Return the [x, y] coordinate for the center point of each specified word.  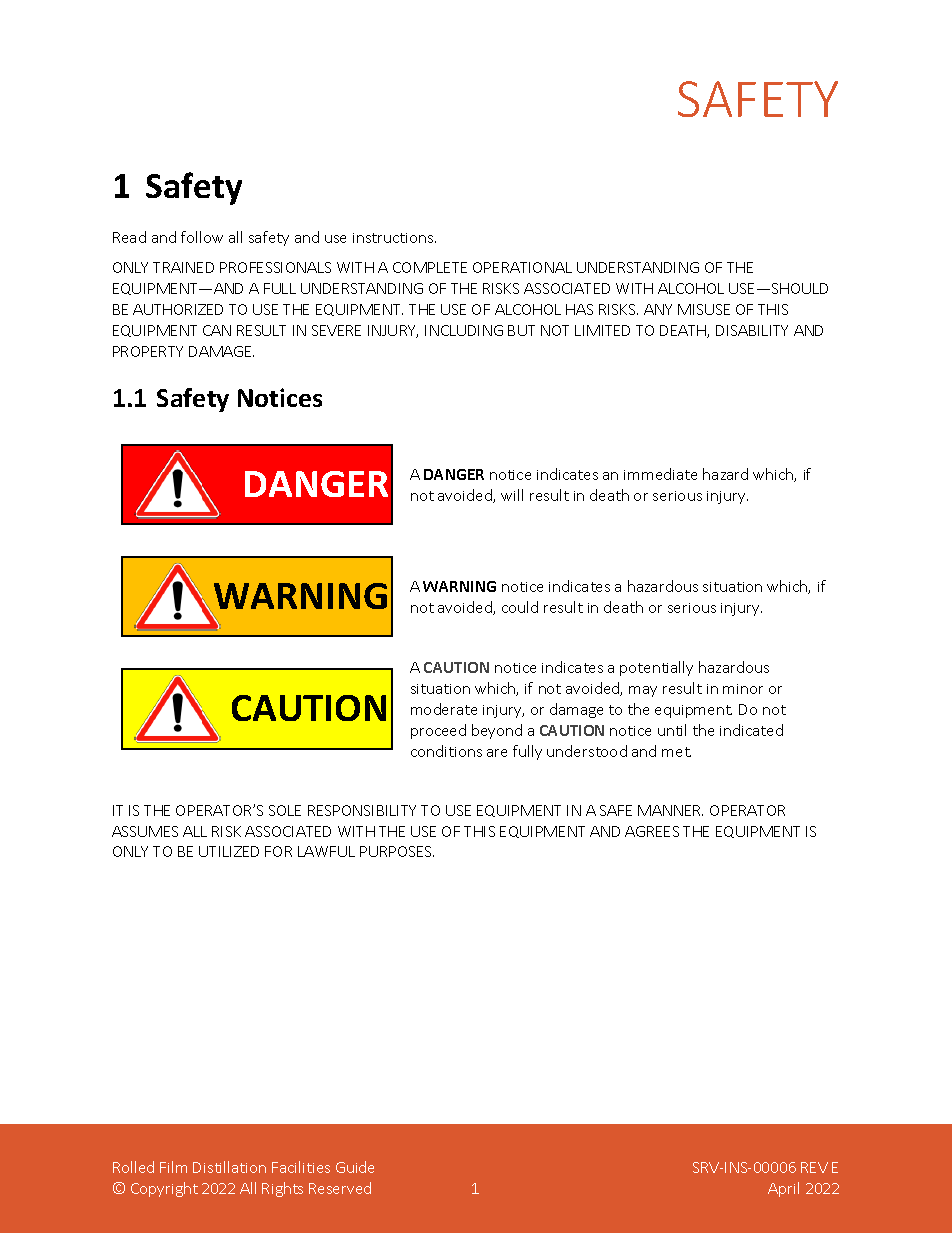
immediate [660, 474]
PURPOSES [397, 851]
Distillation [229, 1167]
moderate [444, 709]
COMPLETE [430, 267]
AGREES [652, 831]
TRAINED [183, 267]
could [520, 607]
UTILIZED [229, 851]
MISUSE [704, 309]
